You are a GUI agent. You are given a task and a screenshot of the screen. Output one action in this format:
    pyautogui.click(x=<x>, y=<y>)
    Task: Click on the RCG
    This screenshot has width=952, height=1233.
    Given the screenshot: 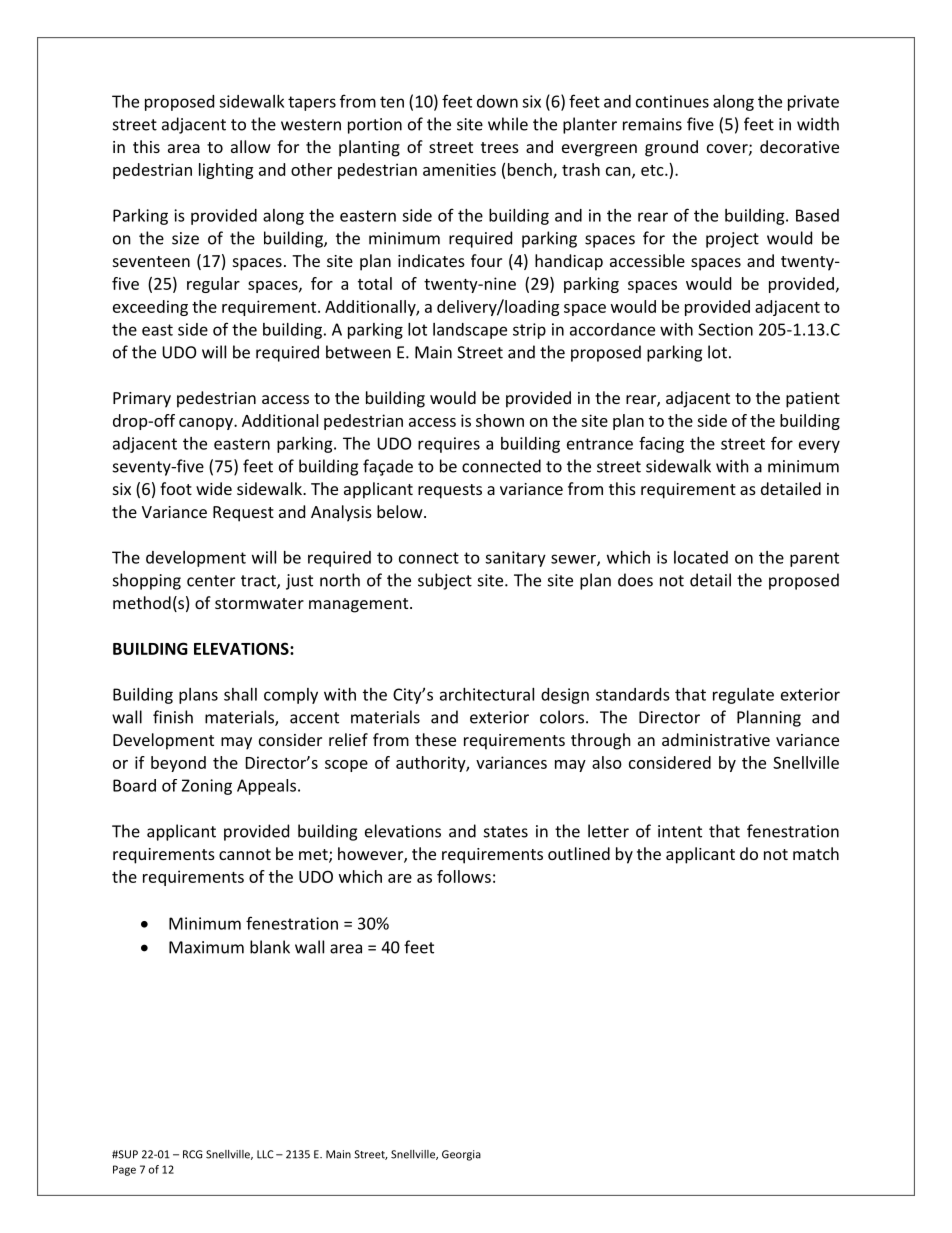 What is the action you would take?
    pyautogui.click(x=192, y=1154)
